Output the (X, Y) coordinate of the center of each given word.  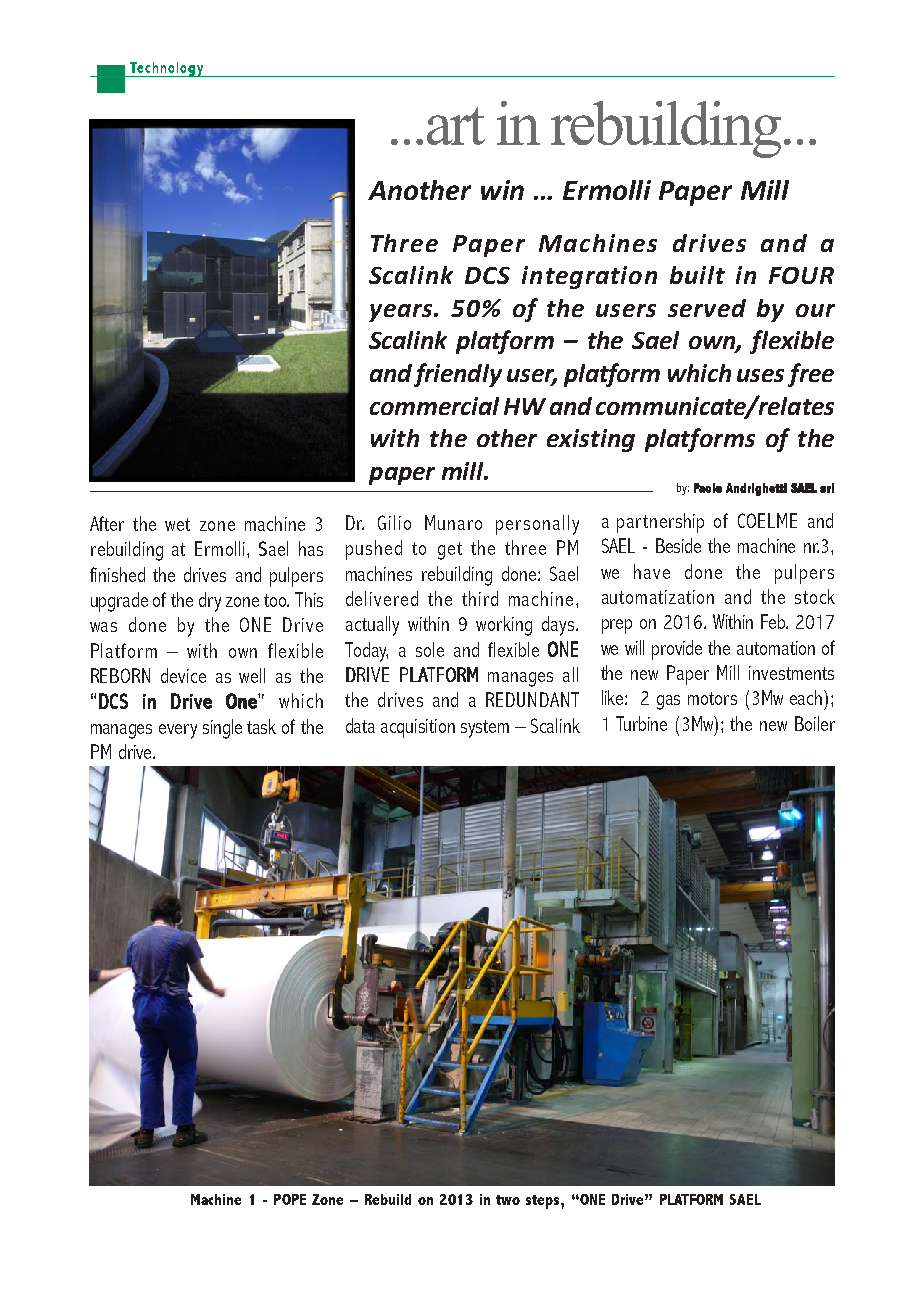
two (508, 1200)
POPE (290, 1199)
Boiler (815, 723)
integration (589, 277)
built (697, 275)
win (502, 190)
